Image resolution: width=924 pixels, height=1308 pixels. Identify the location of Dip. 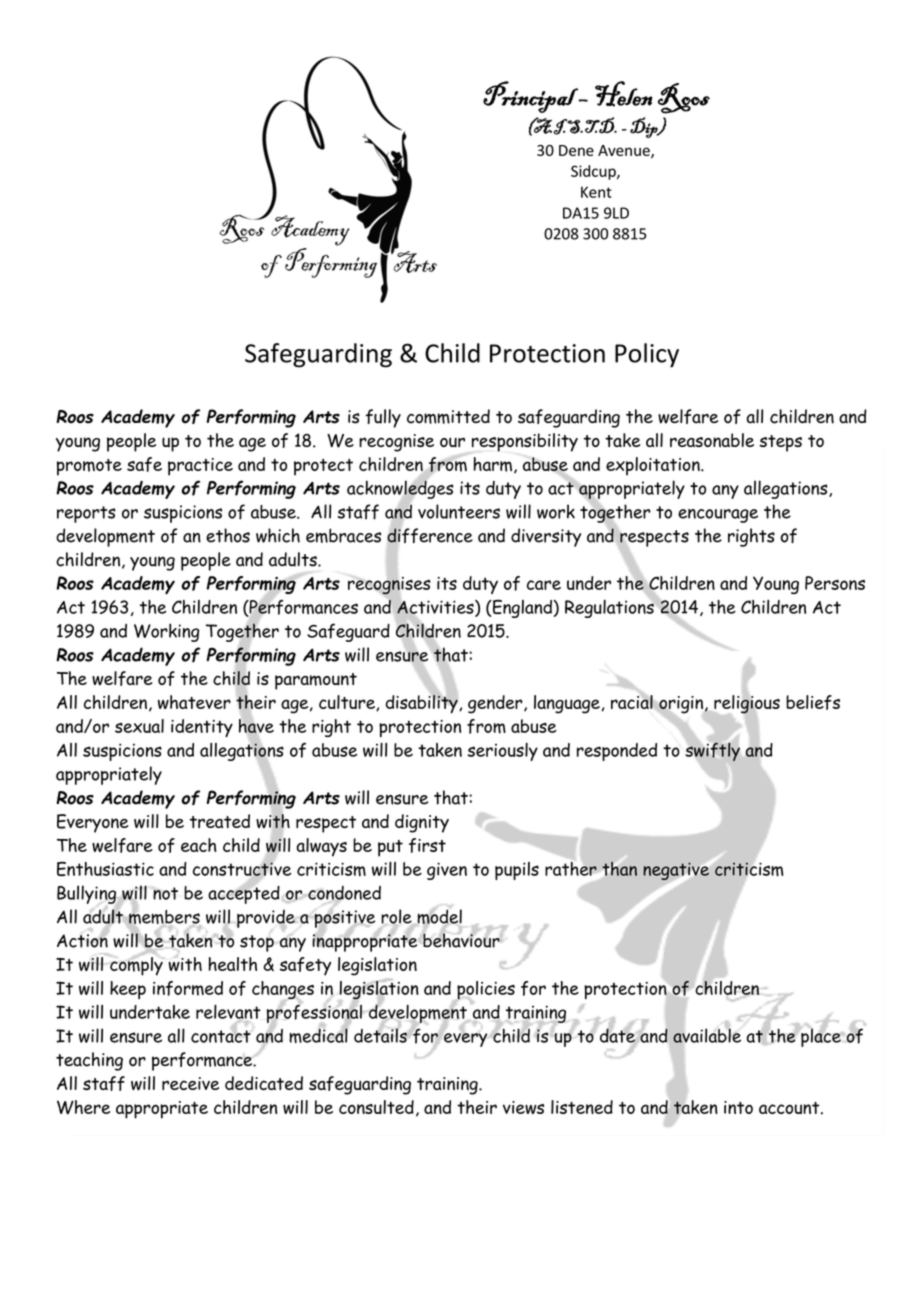
(645, 127).
